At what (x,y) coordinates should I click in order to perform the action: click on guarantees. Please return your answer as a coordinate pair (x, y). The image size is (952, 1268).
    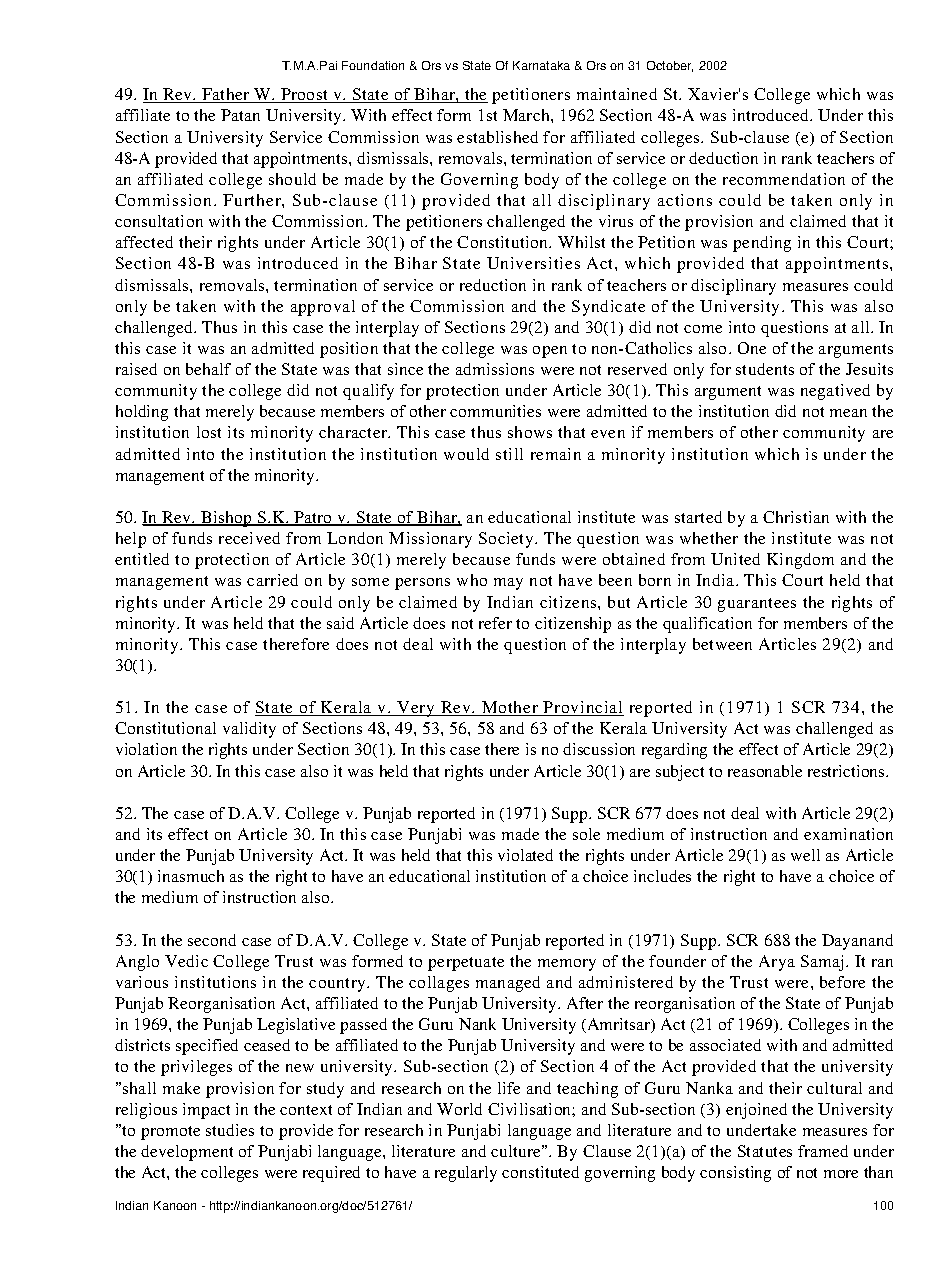
    Looking at the image, I should click on (757, 605).
